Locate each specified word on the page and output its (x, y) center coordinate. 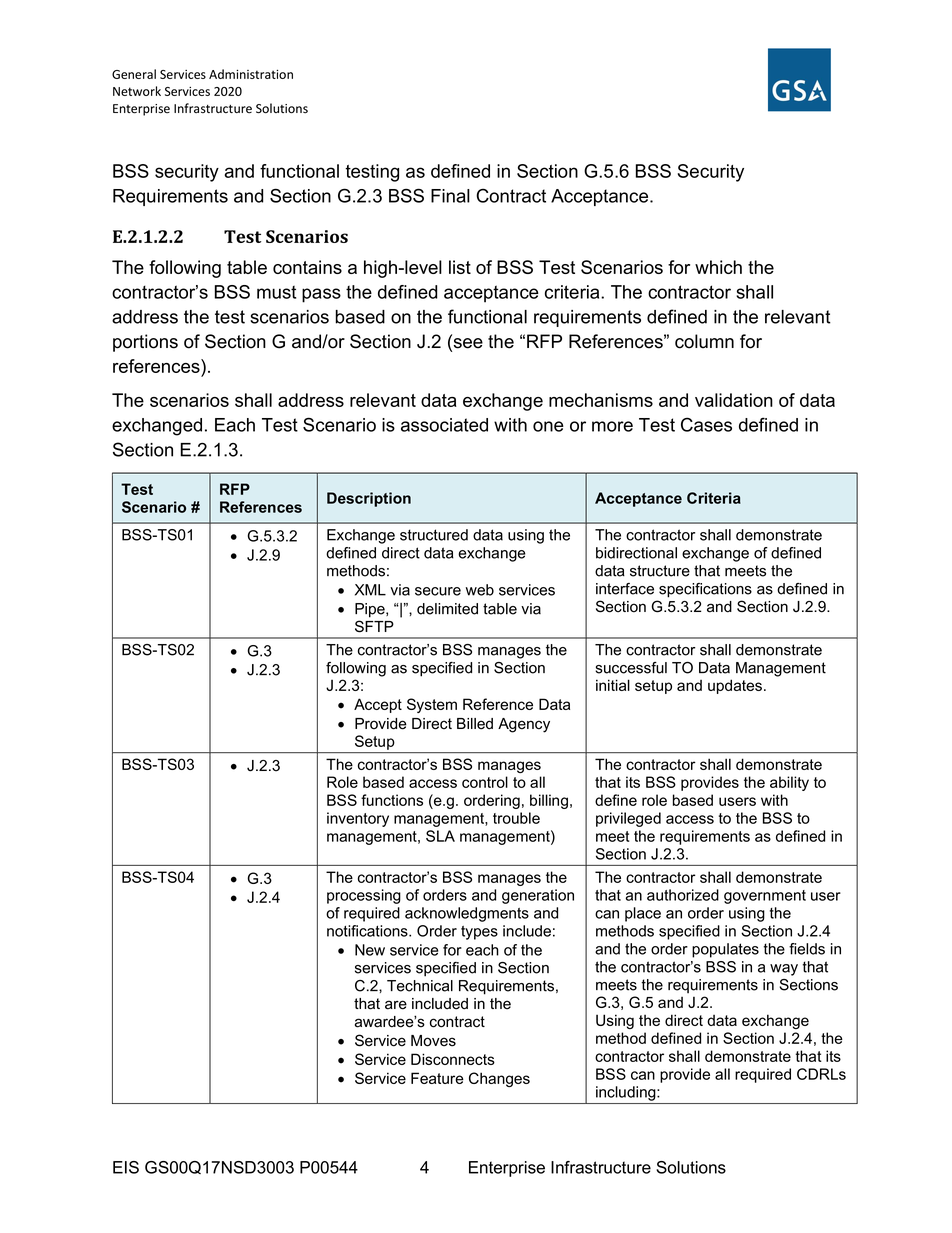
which (718, 267)
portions (145, 343)
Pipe (371, 610)
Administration (251, 74)
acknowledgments (467, 914)
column (704, 341)
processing (364, 896)
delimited (447, 609)
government (765, 897)
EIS (126, 1167)
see (467, 343)
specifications (705, 590)
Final (450, 196)
